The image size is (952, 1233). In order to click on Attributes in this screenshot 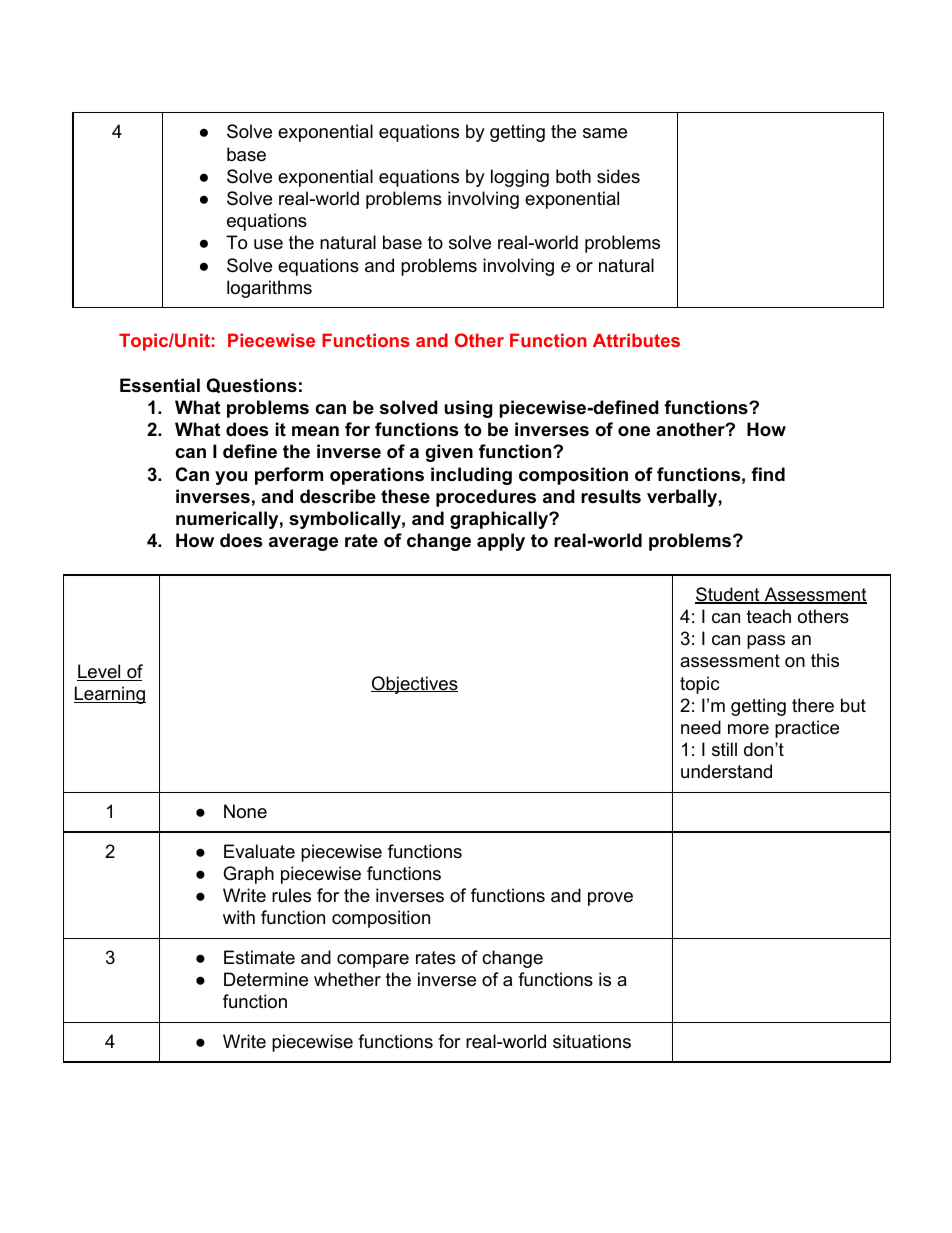, I will do `click(636, 340)`.
